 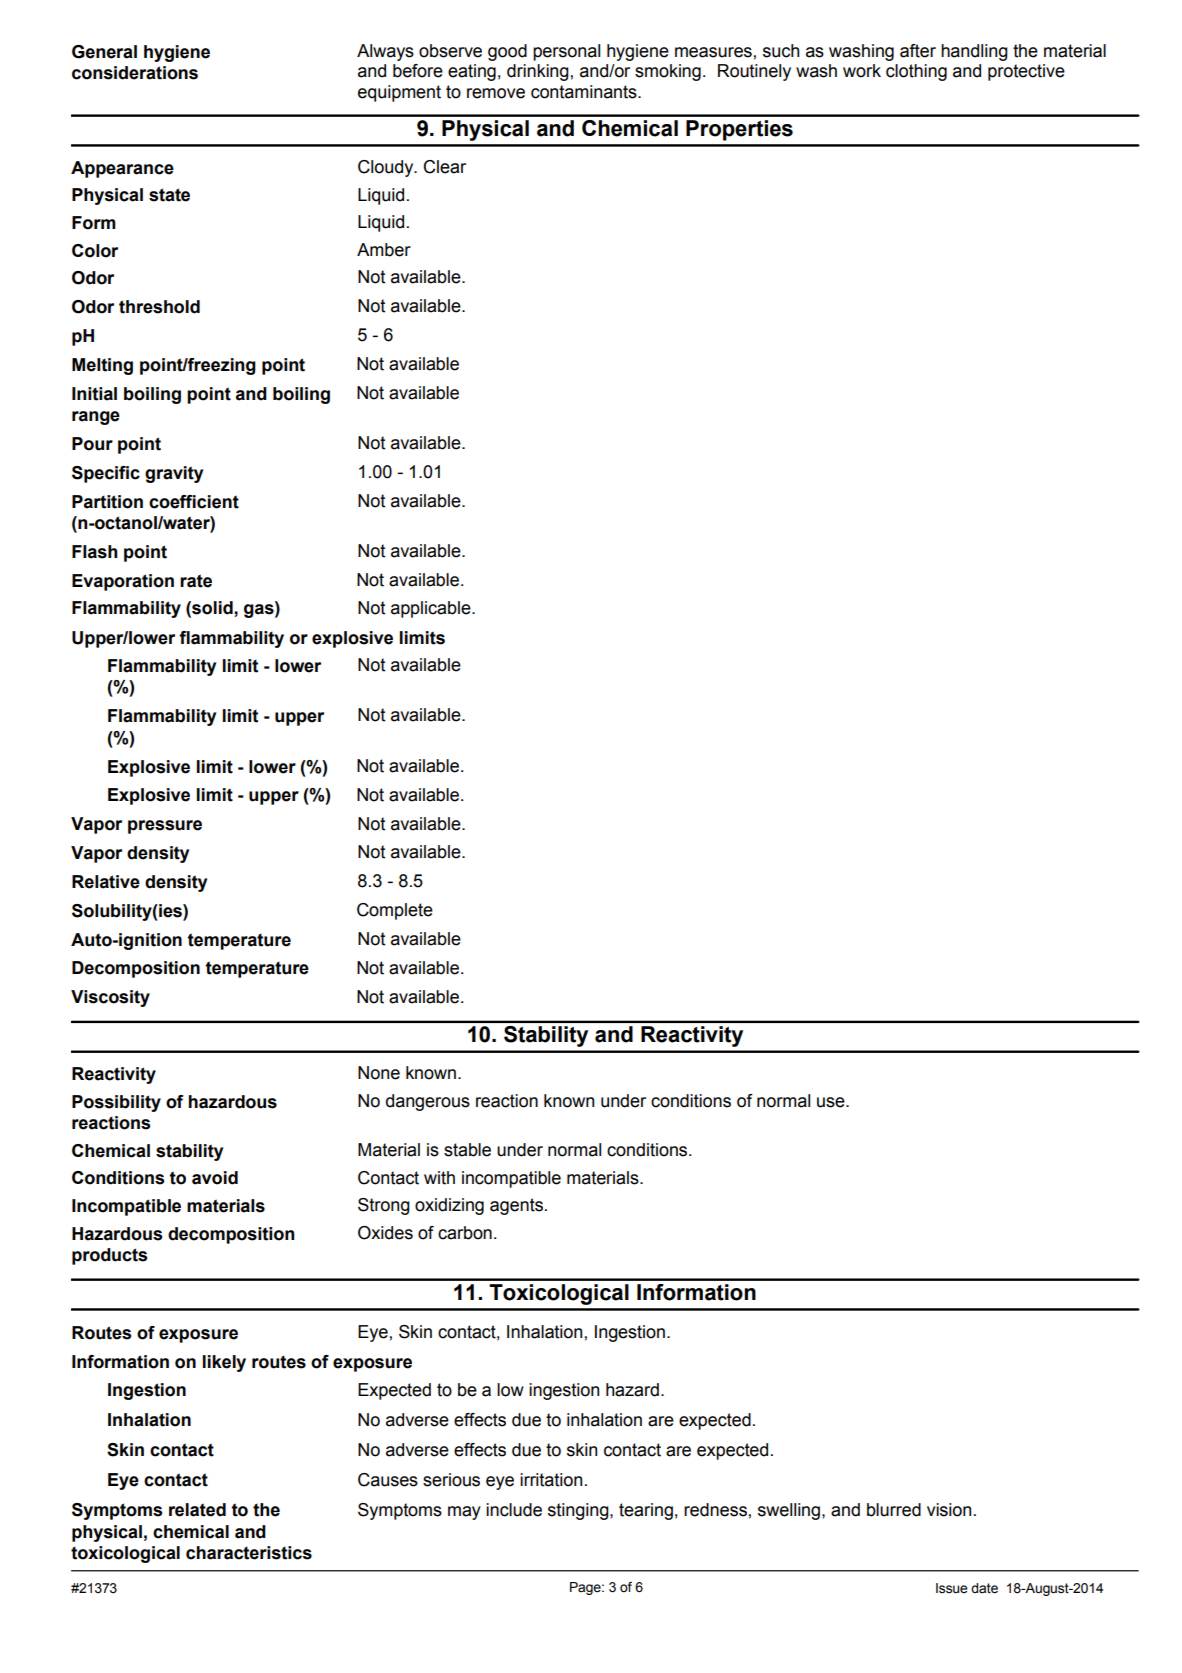 I want to click on agents, so click(x=516, y=1206).
